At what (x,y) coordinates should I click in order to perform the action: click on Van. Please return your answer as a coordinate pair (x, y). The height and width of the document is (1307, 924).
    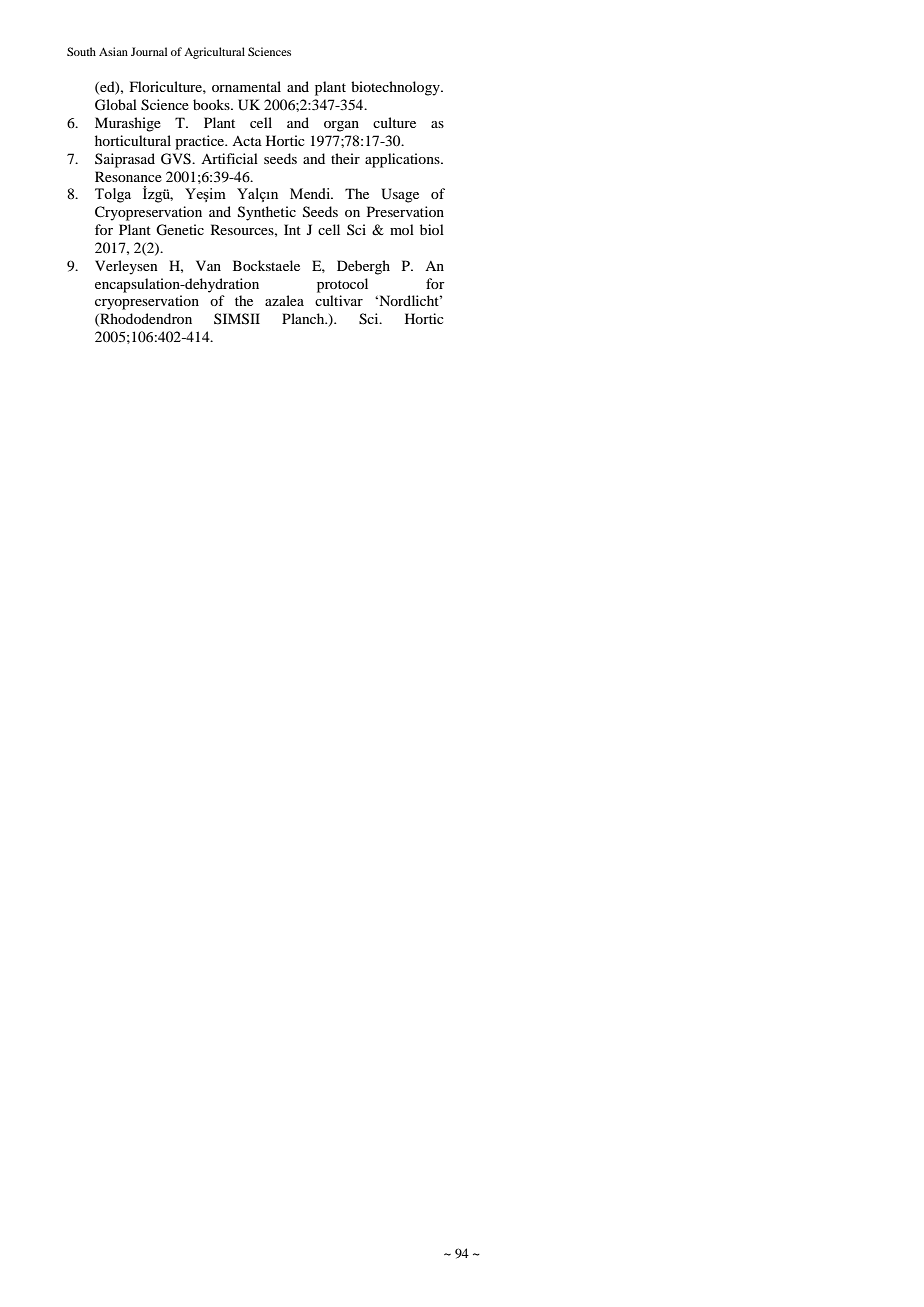
    Looking at the image, I should click on (208, 265).
